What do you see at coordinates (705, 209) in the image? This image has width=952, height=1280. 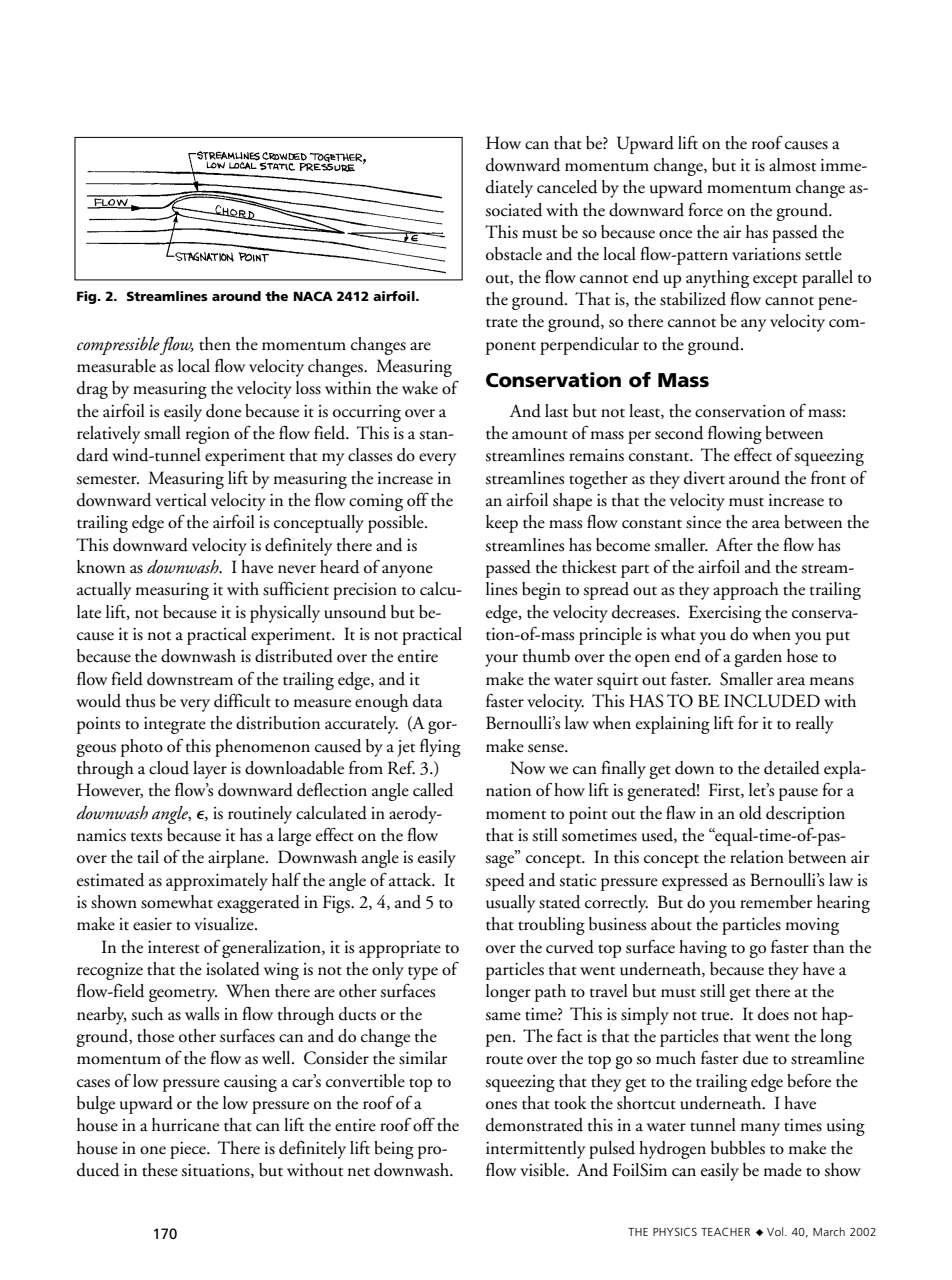 I see `force` at bounding box center [705, 209].
